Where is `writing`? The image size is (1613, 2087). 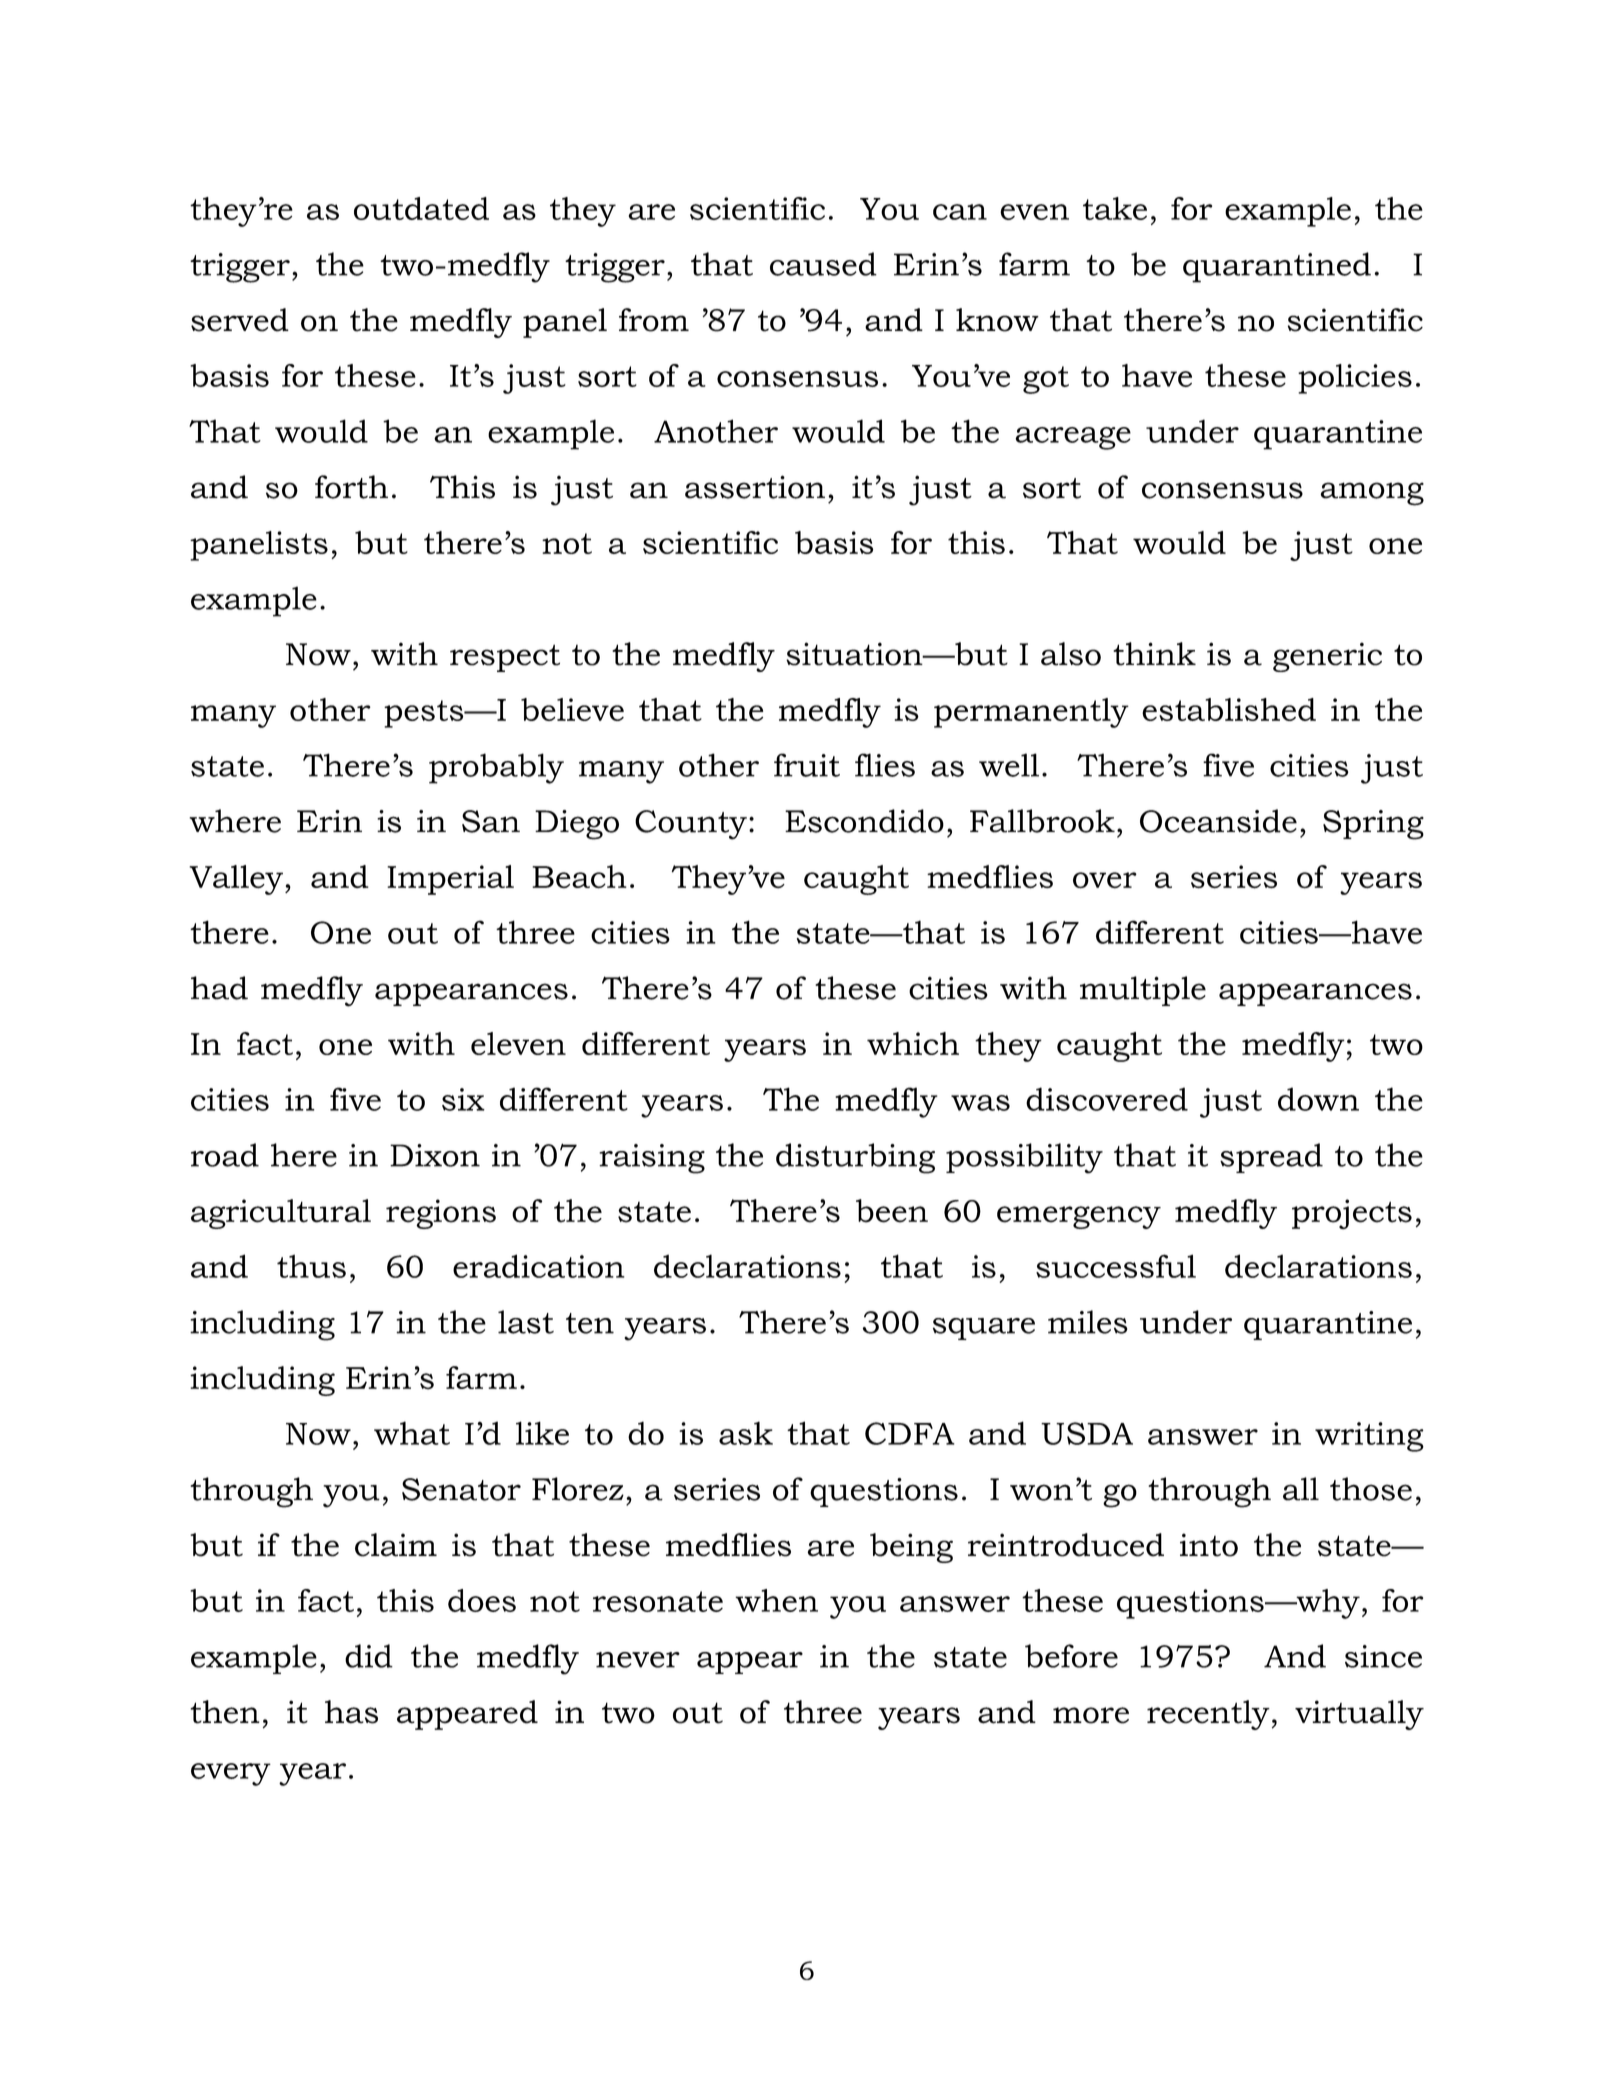
writing is located at coordinates (1369, 1437).
